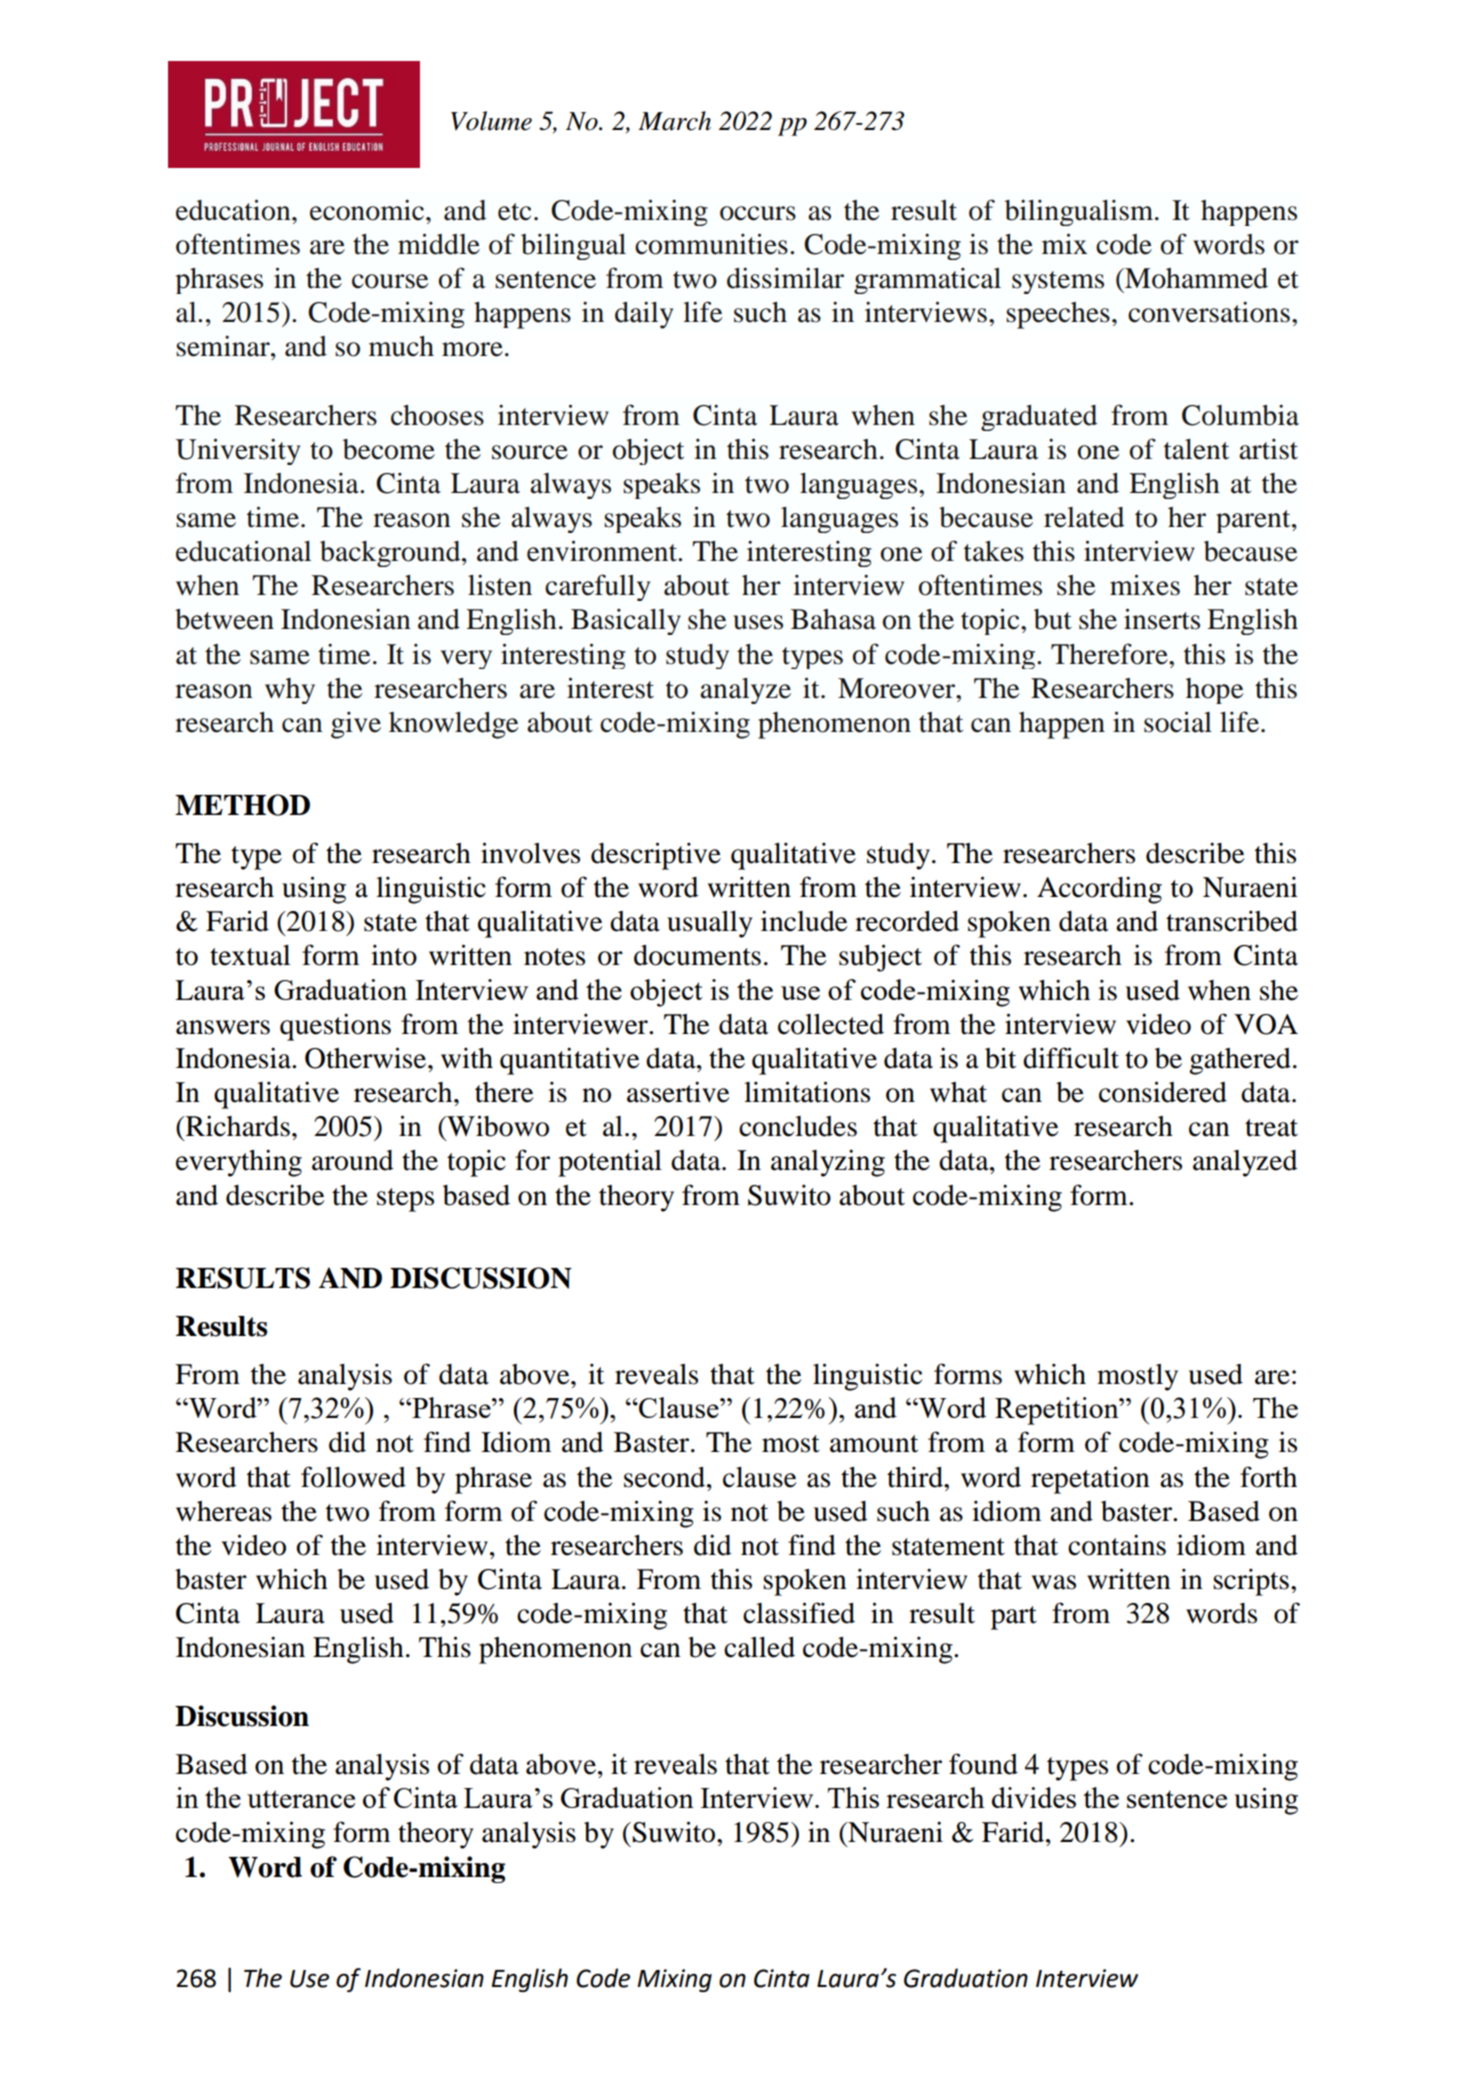 Image resolution: width=1474 pixels, height=2084 pixels. I want to click on into, so click(394, 955).
